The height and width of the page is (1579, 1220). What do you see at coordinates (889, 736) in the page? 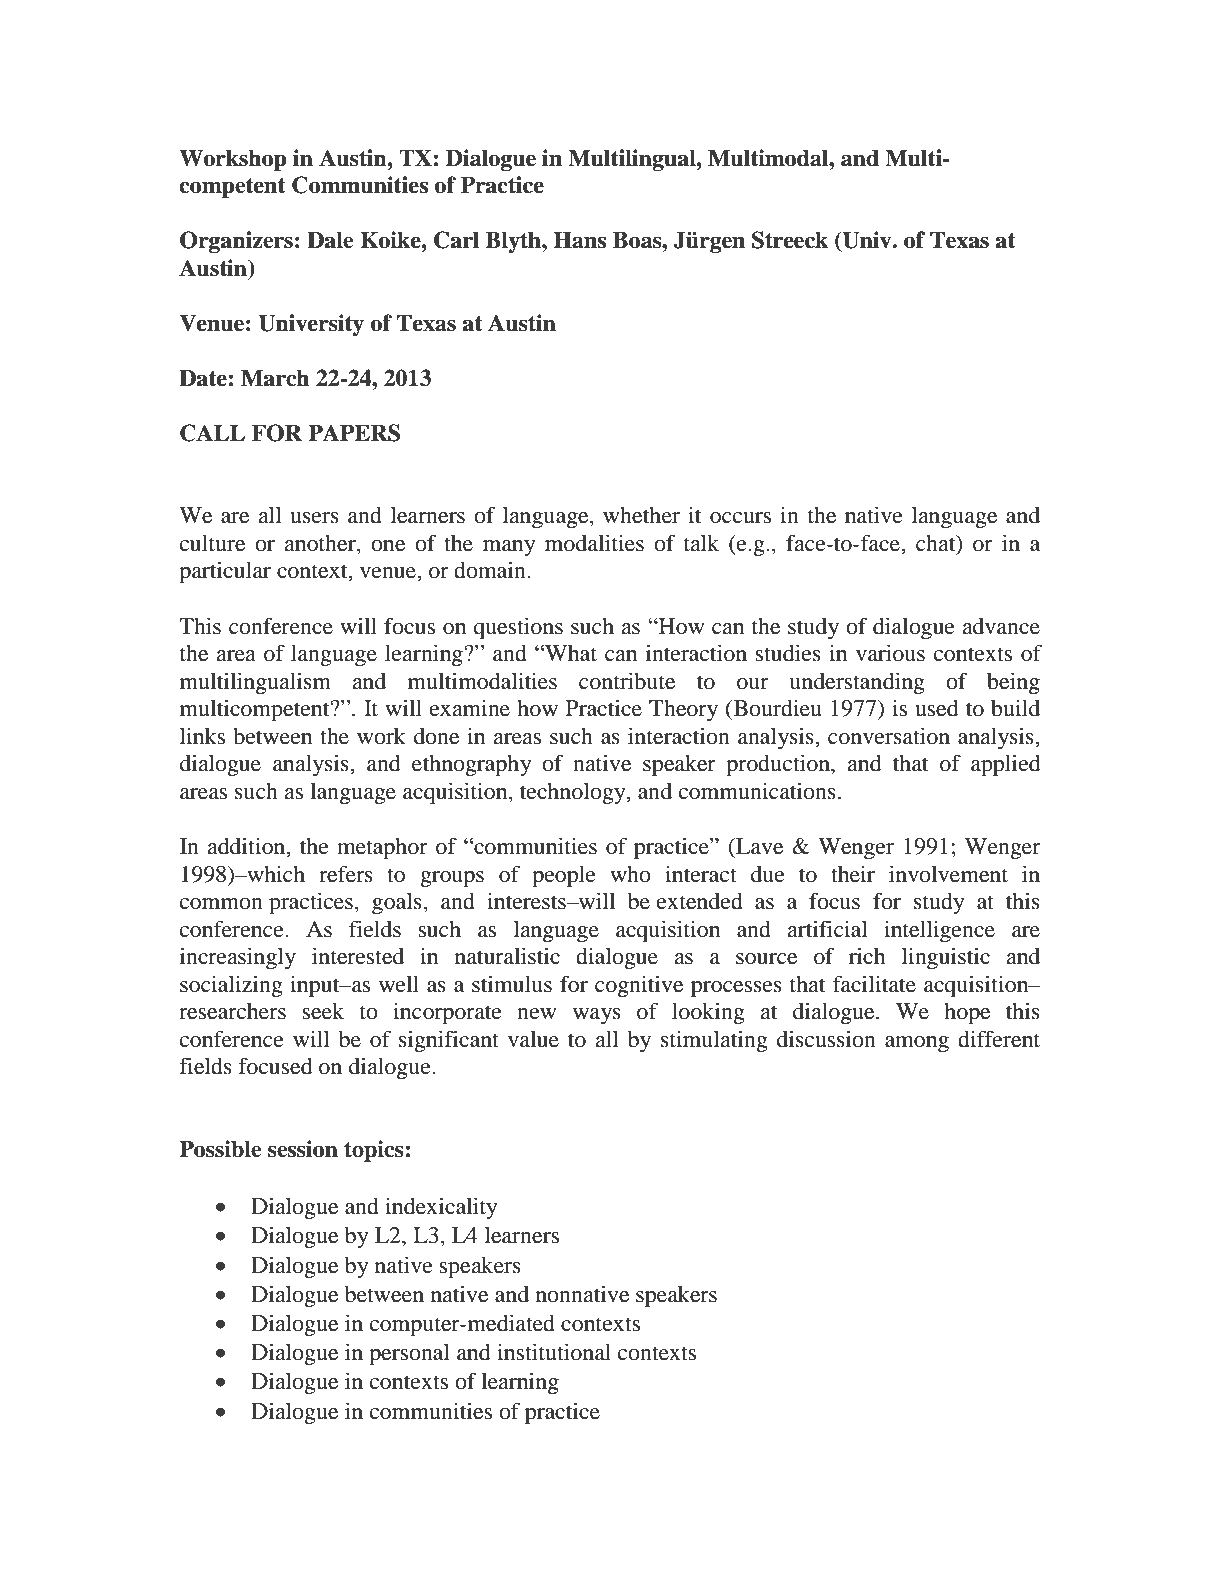
I see `conversation` at bounding box center [889, 736].
